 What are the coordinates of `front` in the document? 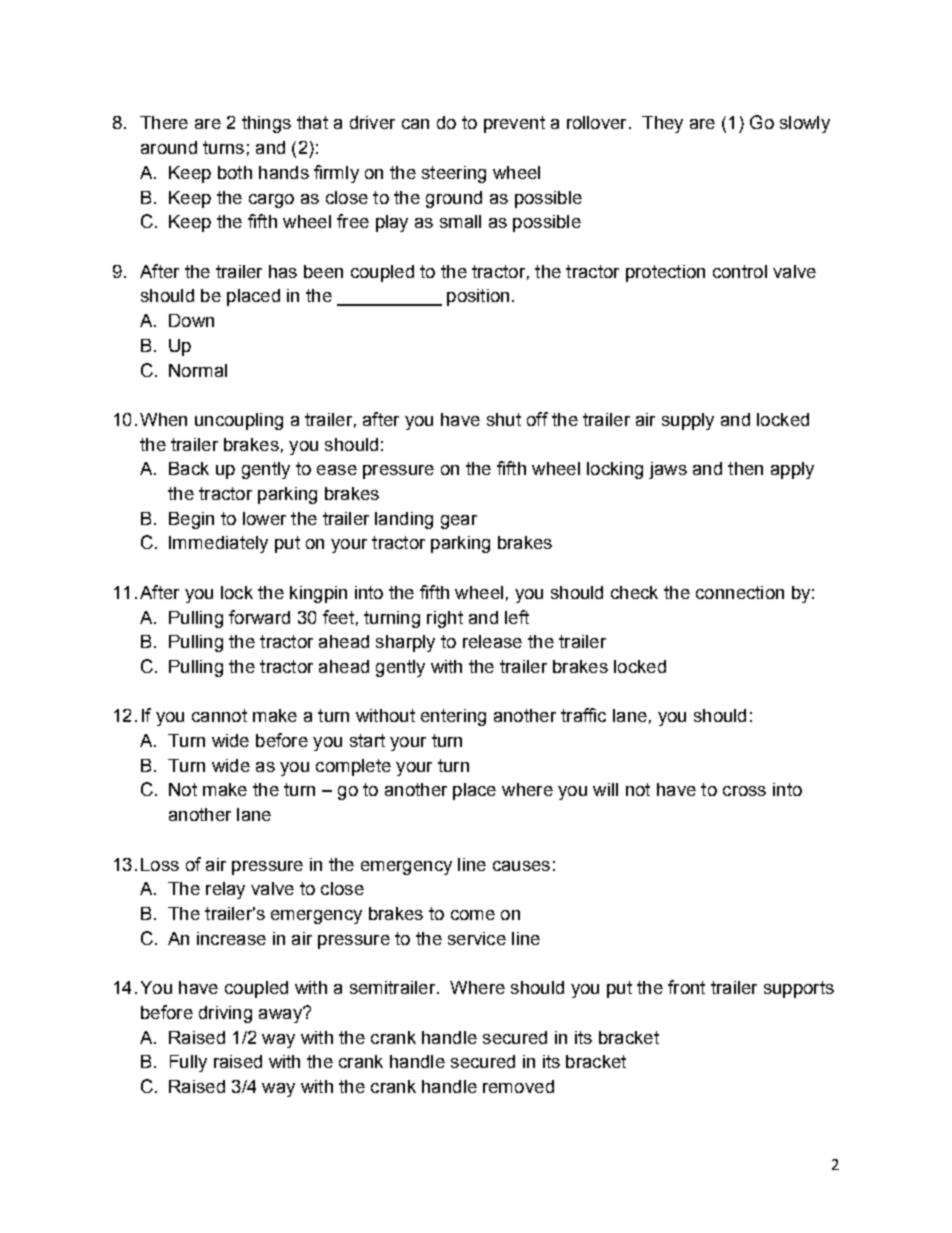 It's located at (686, 987).
